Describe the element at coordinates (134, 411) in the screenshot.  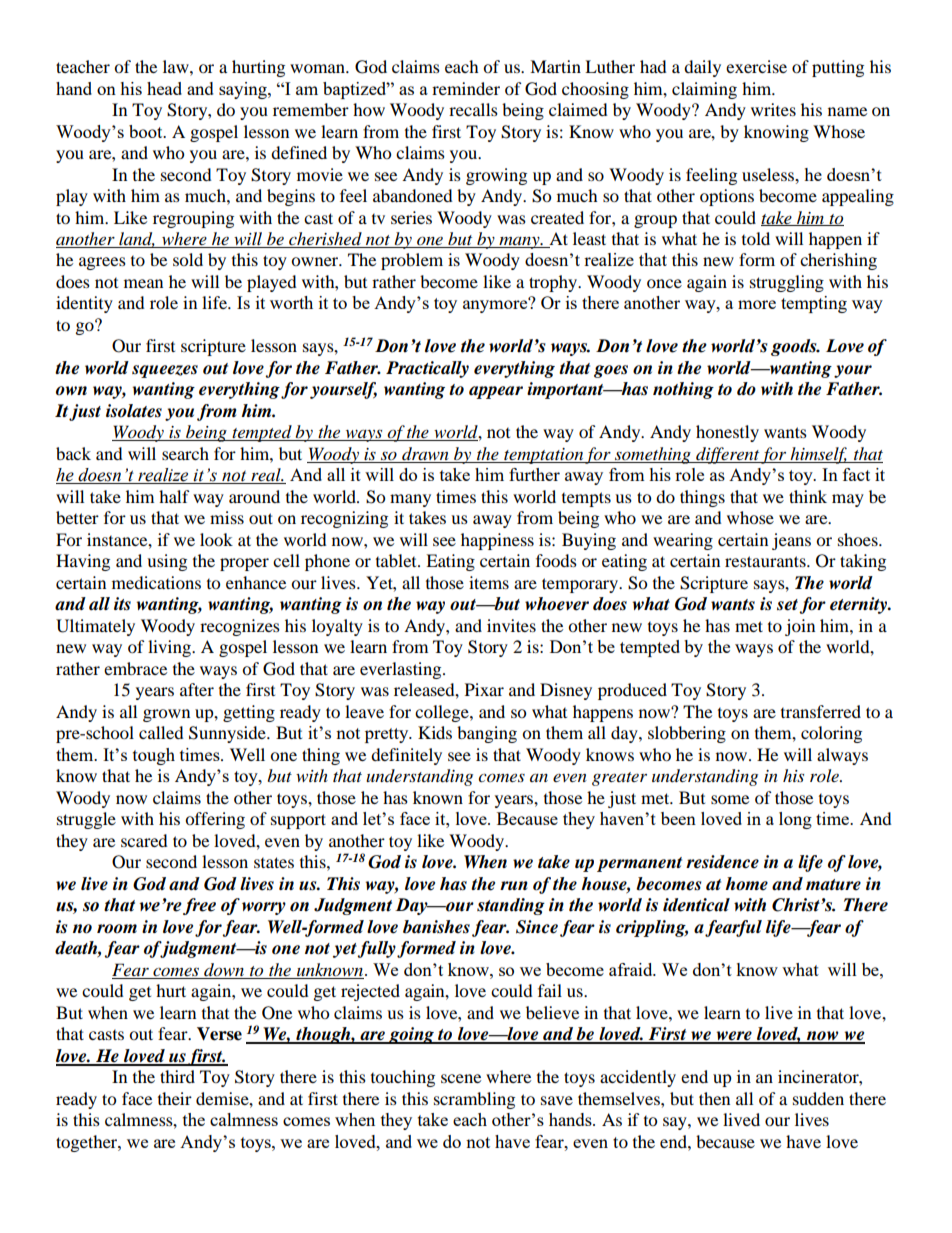
I see `isolates` at that location.
